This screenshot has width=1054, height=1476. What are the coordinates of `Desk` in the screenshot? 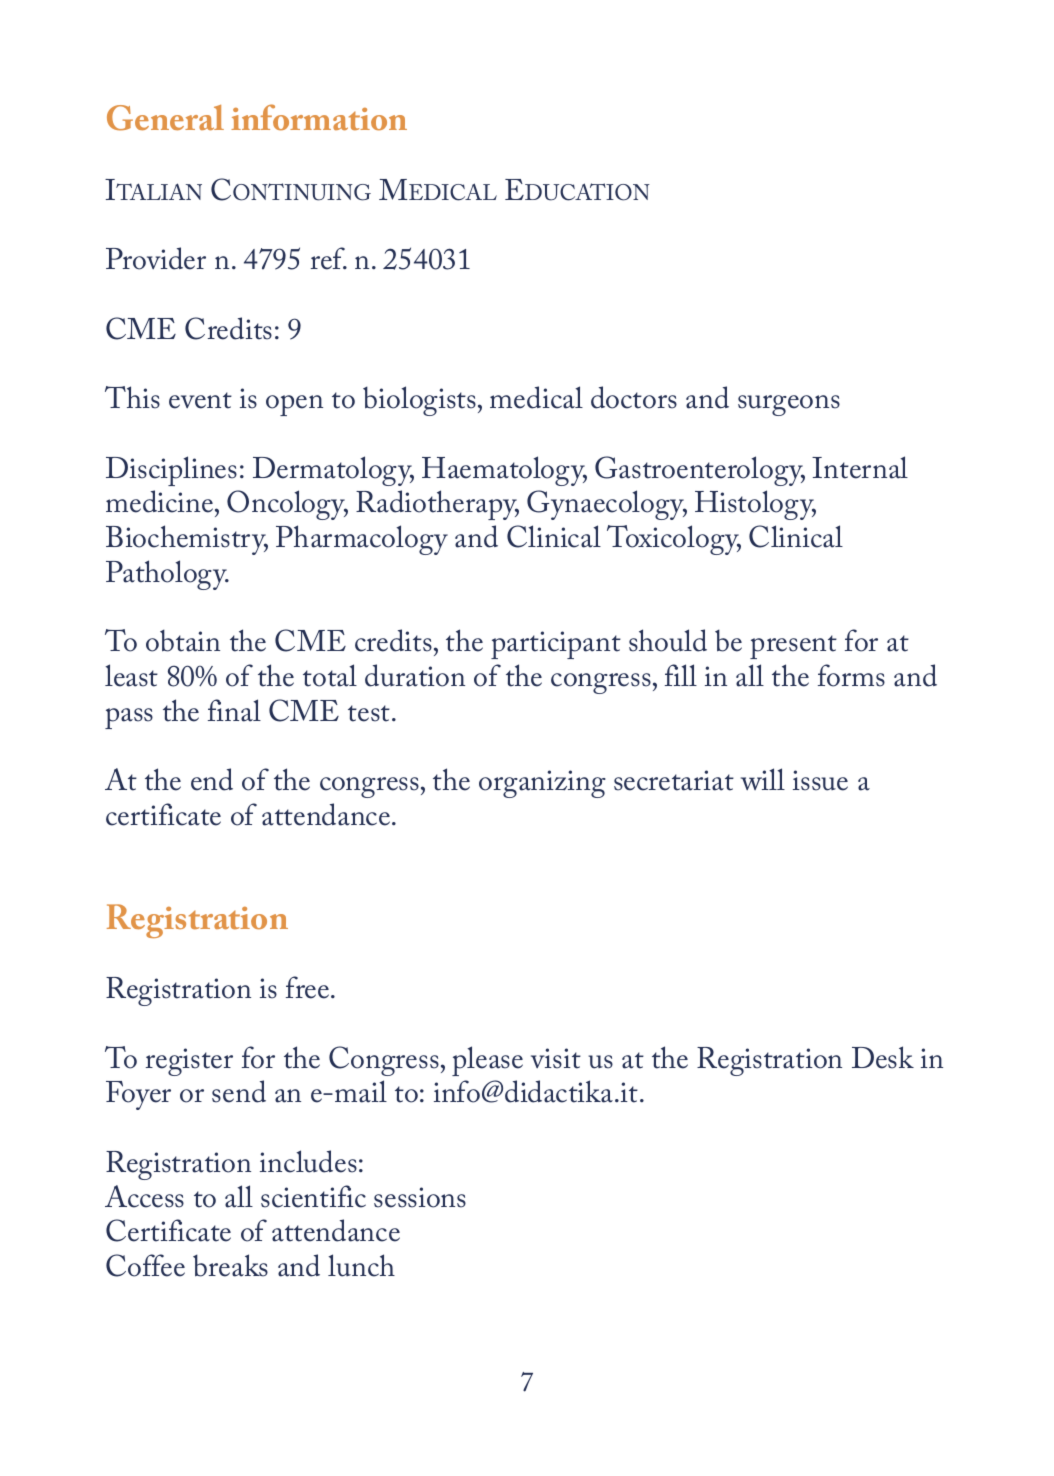 It's located at (883, 1057).
